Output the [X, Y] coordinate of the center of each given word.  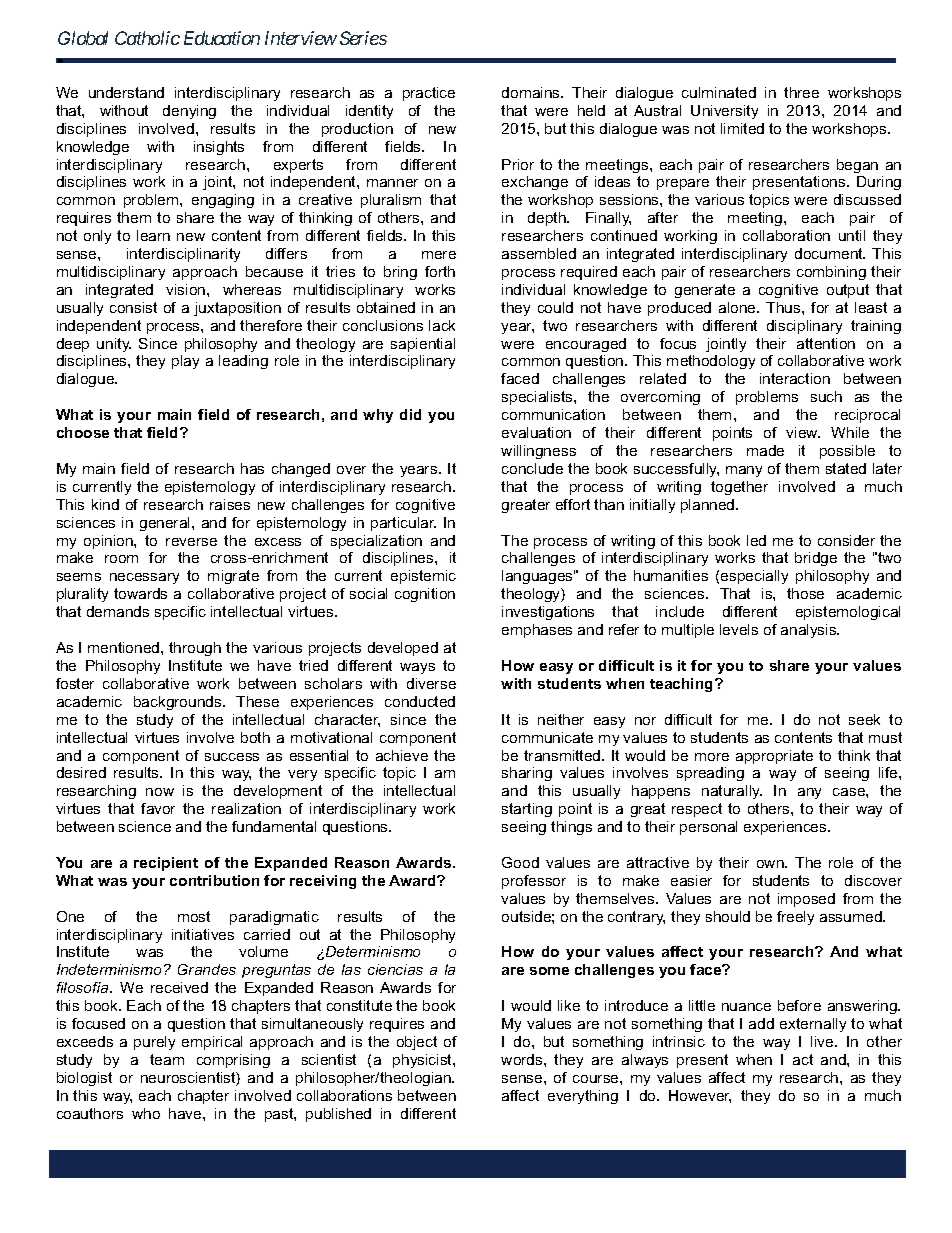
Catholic [147, 38]
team [167, 1059]
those [805, 593]
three [801, 92]
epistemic [423, 577]
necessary [144, 578]
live [823, 1041]
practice [429, 94]
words [523, 1059]
